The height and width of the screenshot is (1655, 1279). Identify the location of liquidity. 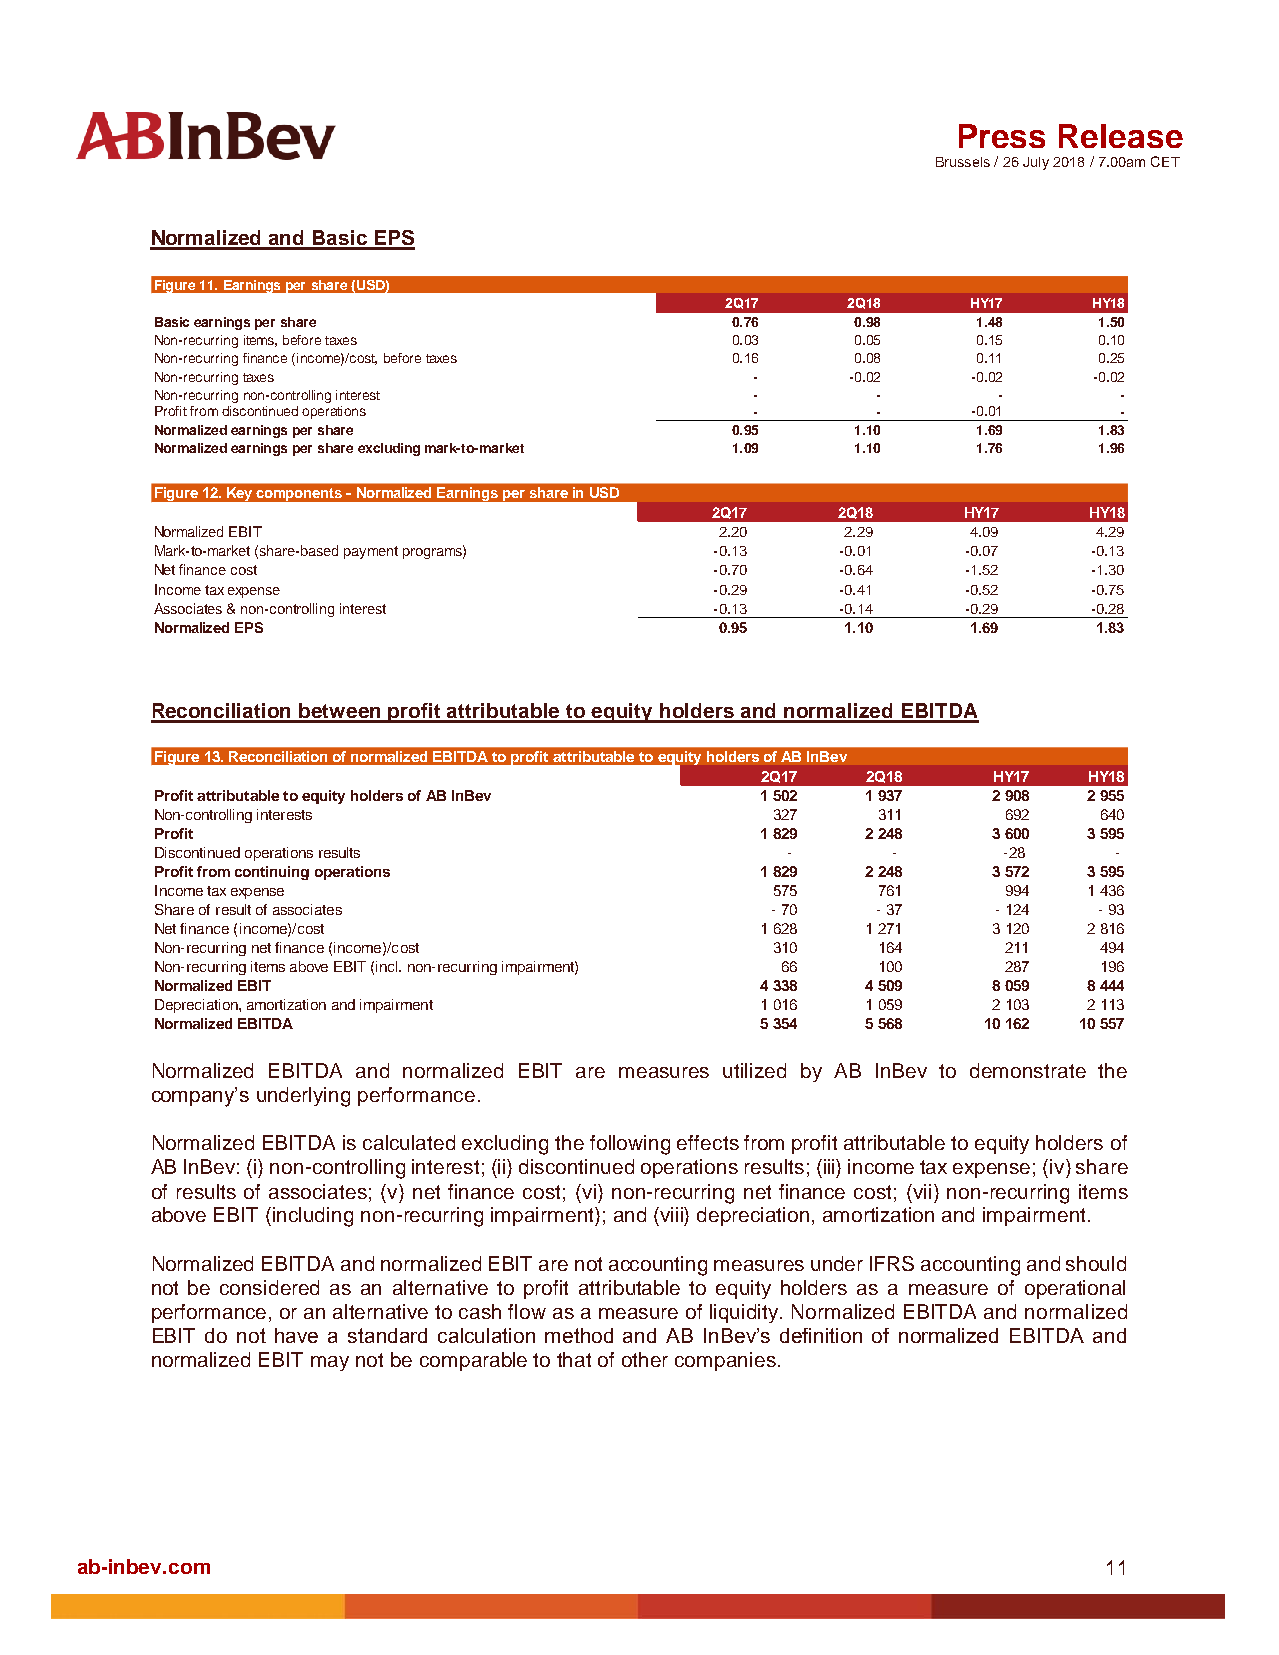
(746, 1313).
